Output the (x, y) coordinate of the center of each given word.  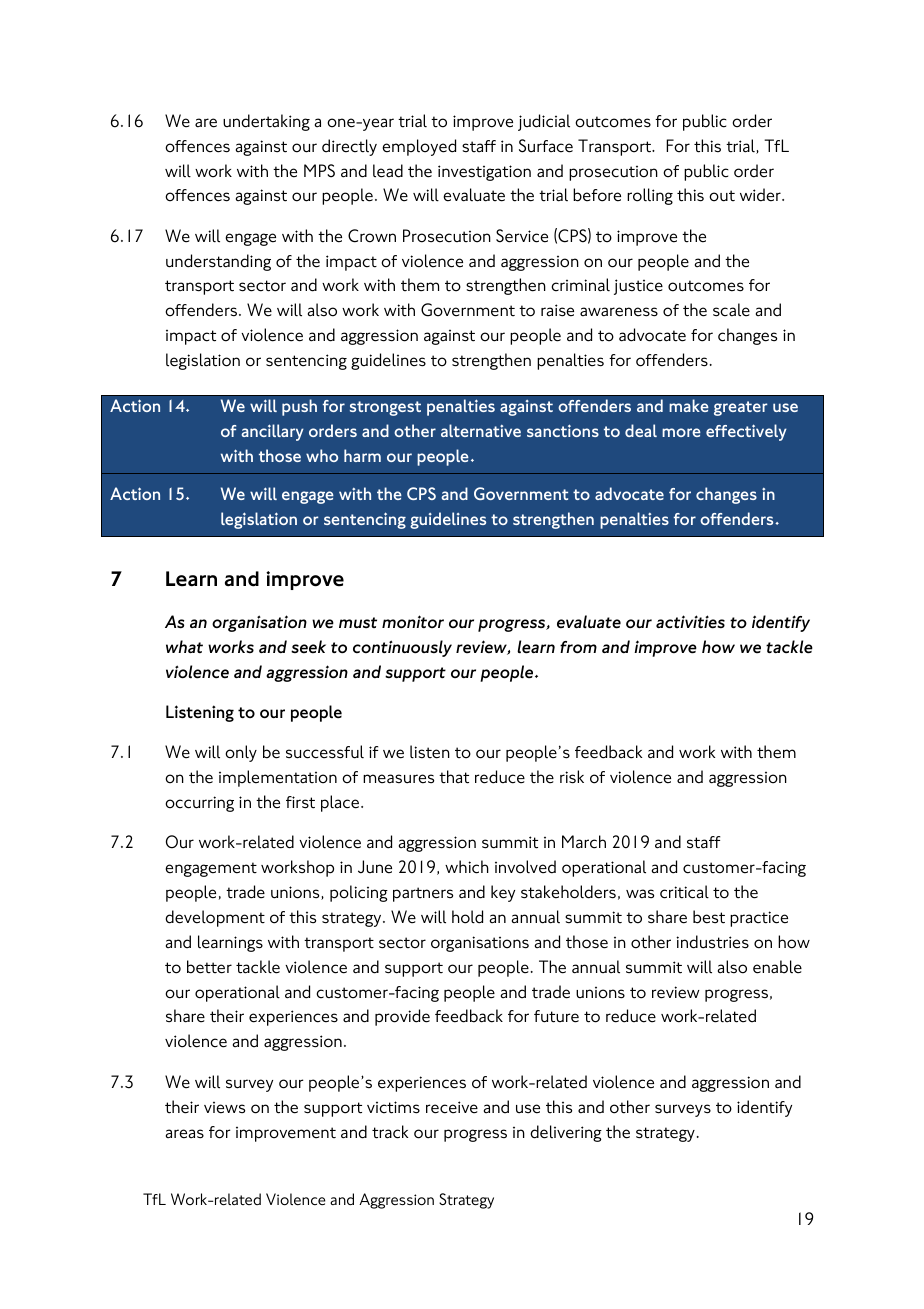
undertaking (266, 122)
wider (761, 195)
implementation (278, 778)
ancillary (272, 432)
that (454, 777)
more (681, 432)
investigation (484, 173)
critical (684, 892)
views (224, 1108)
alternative (481, 430)
